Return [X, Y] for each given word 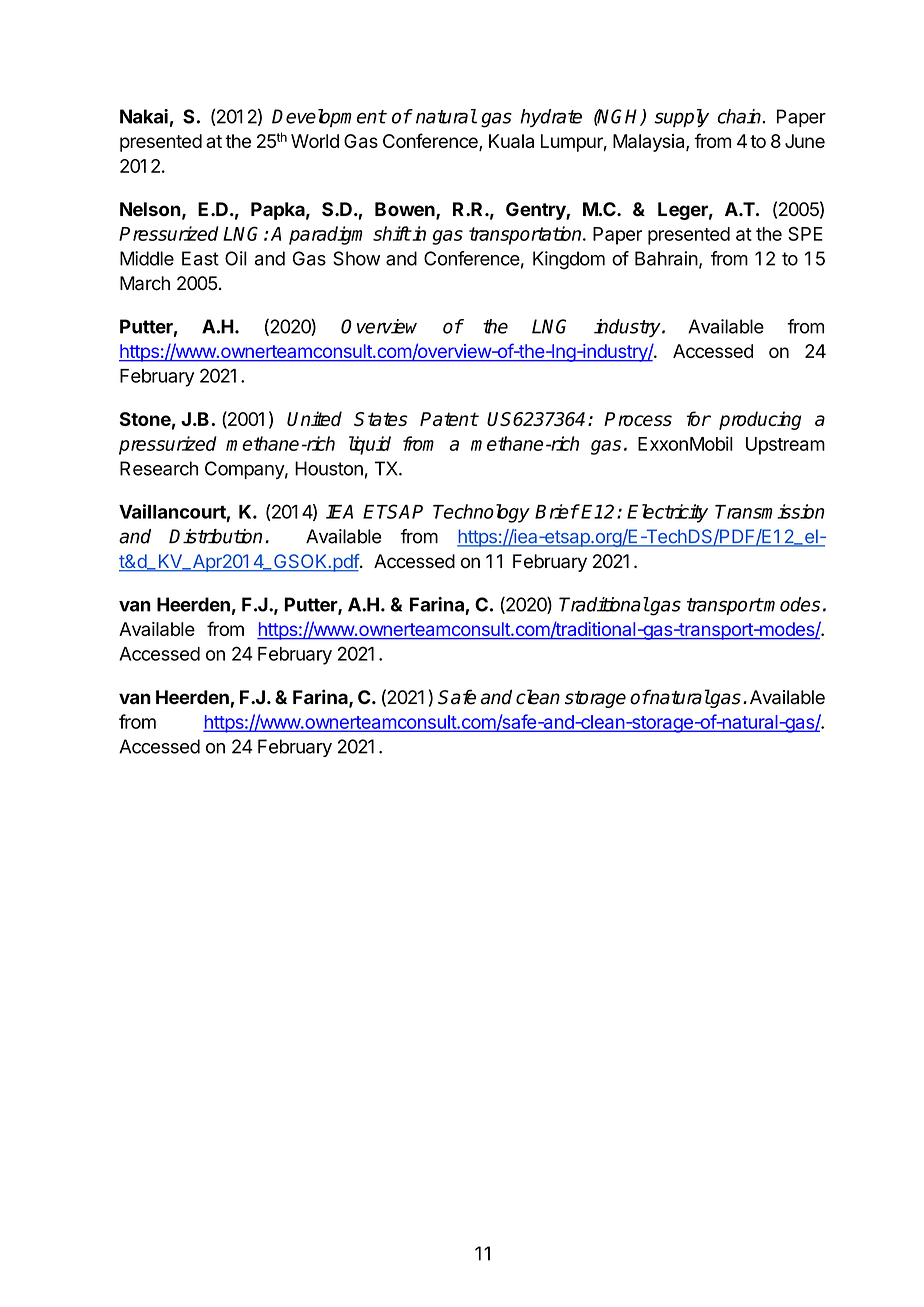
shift [392, 233]
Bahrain [666, 258]
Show [356, 258]
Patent [449, 419]
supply [681, 118]
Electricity [667, 513]
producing [760, 420]
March [145, 283]
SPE [805, 234]
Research [159, 468]
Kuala [511, 141]
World [315, 141]
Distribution [215, 536]
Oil [236, 258]
